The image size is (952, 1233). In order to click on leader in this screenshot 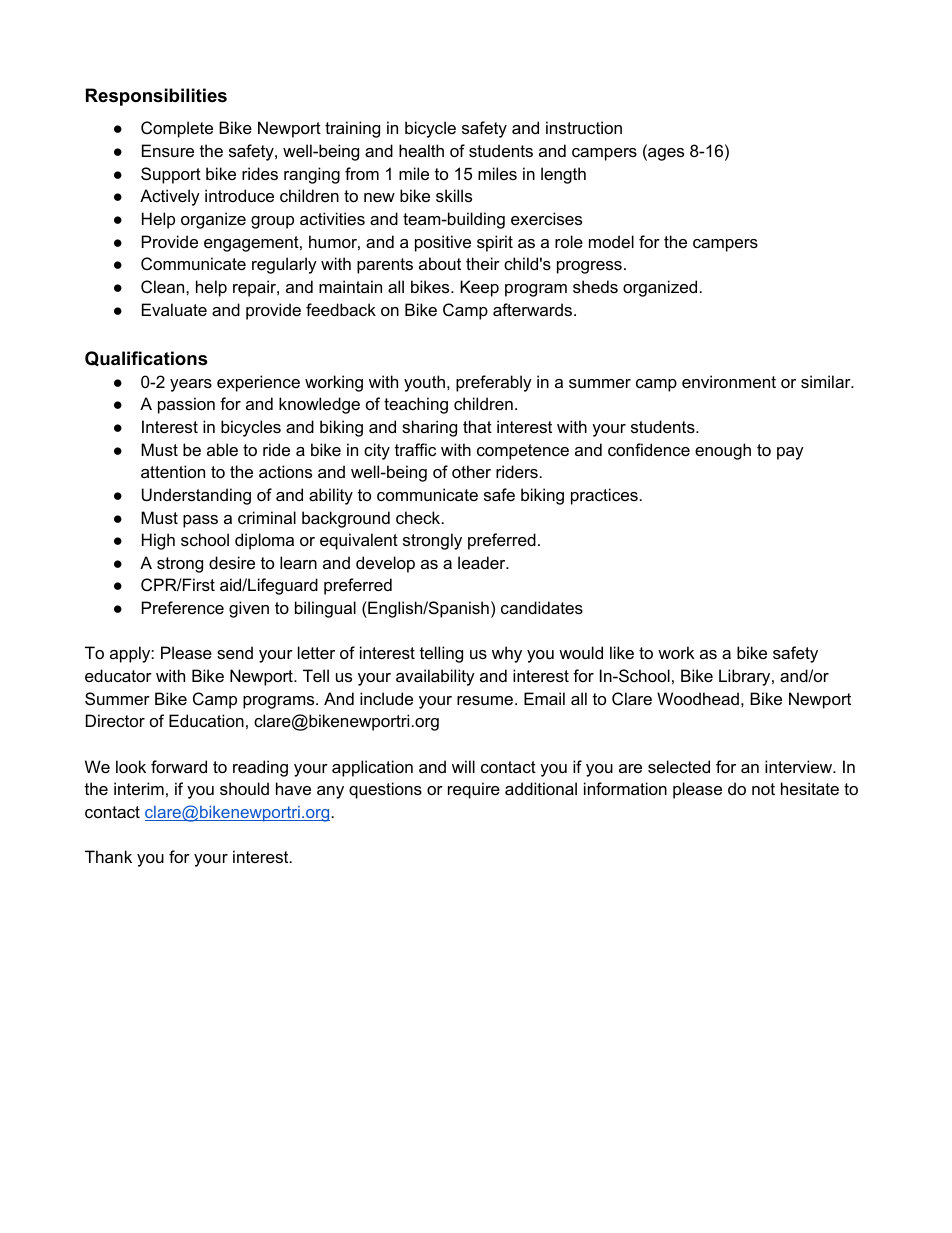, I will do `click(483, 562)`.
